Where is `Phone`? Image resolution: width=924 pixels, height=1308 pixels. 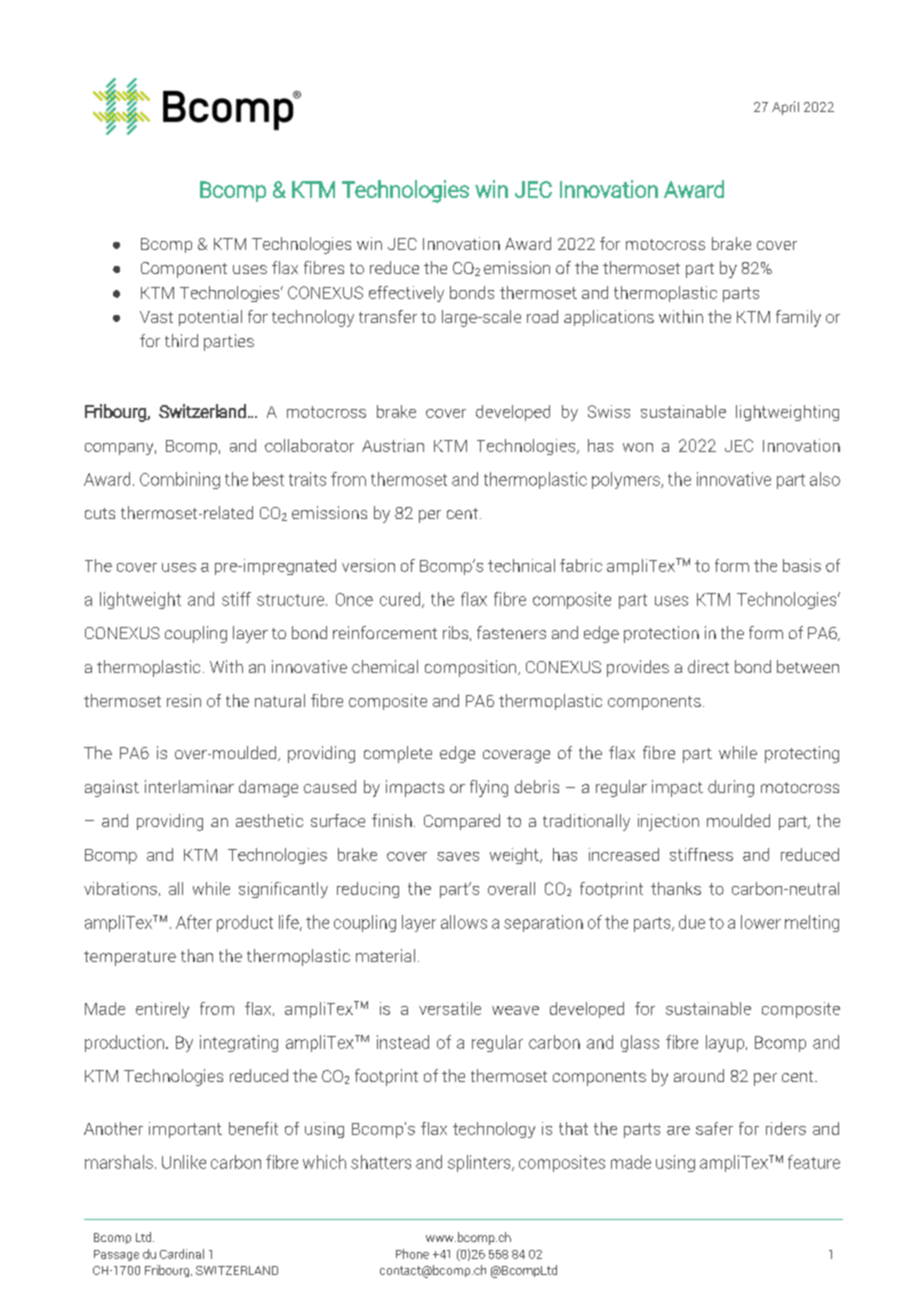
Phone is located at coordinates (412, 1254).
